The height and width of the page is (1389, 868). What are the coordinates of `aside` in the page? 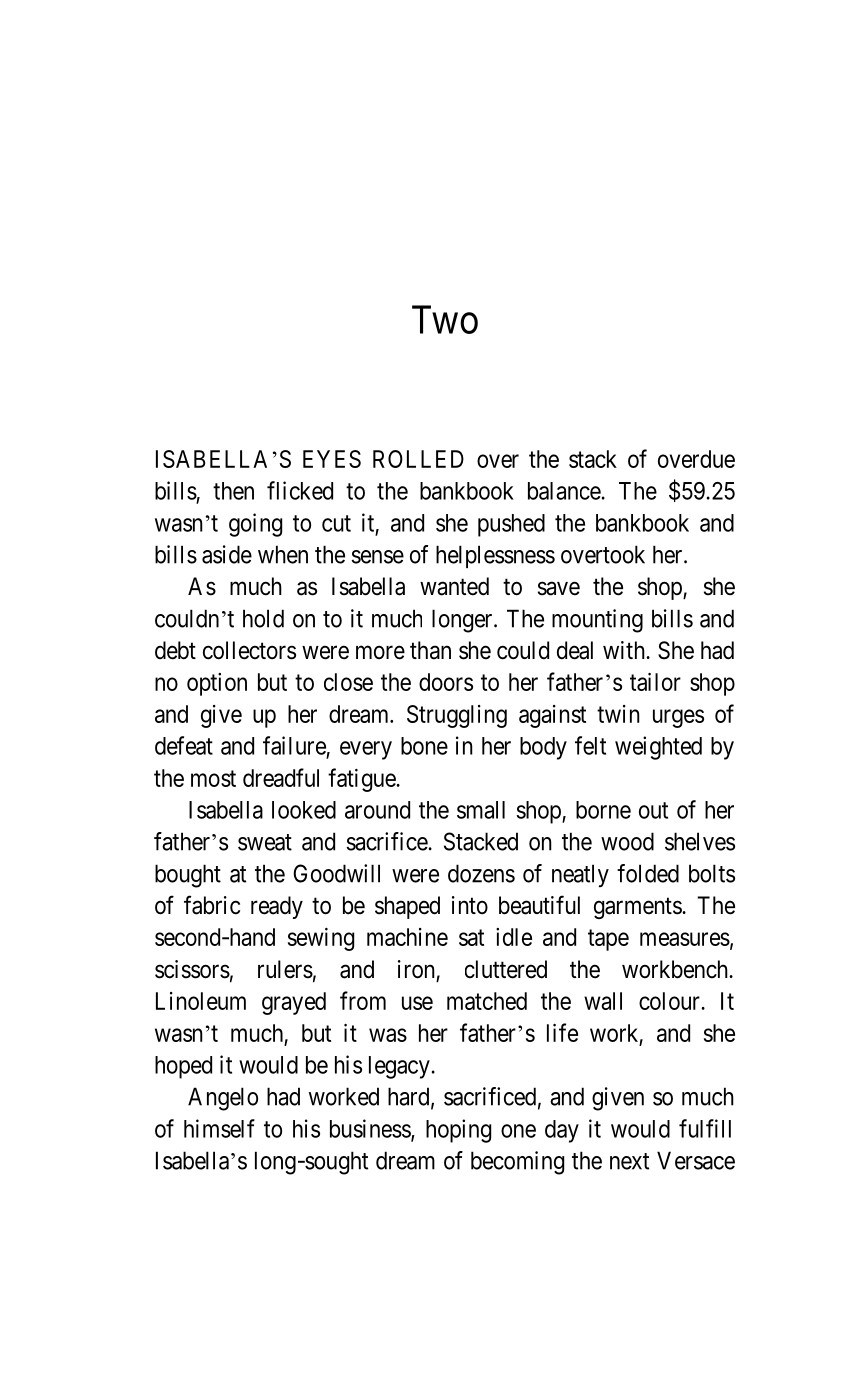 It's located at (227, 554).
